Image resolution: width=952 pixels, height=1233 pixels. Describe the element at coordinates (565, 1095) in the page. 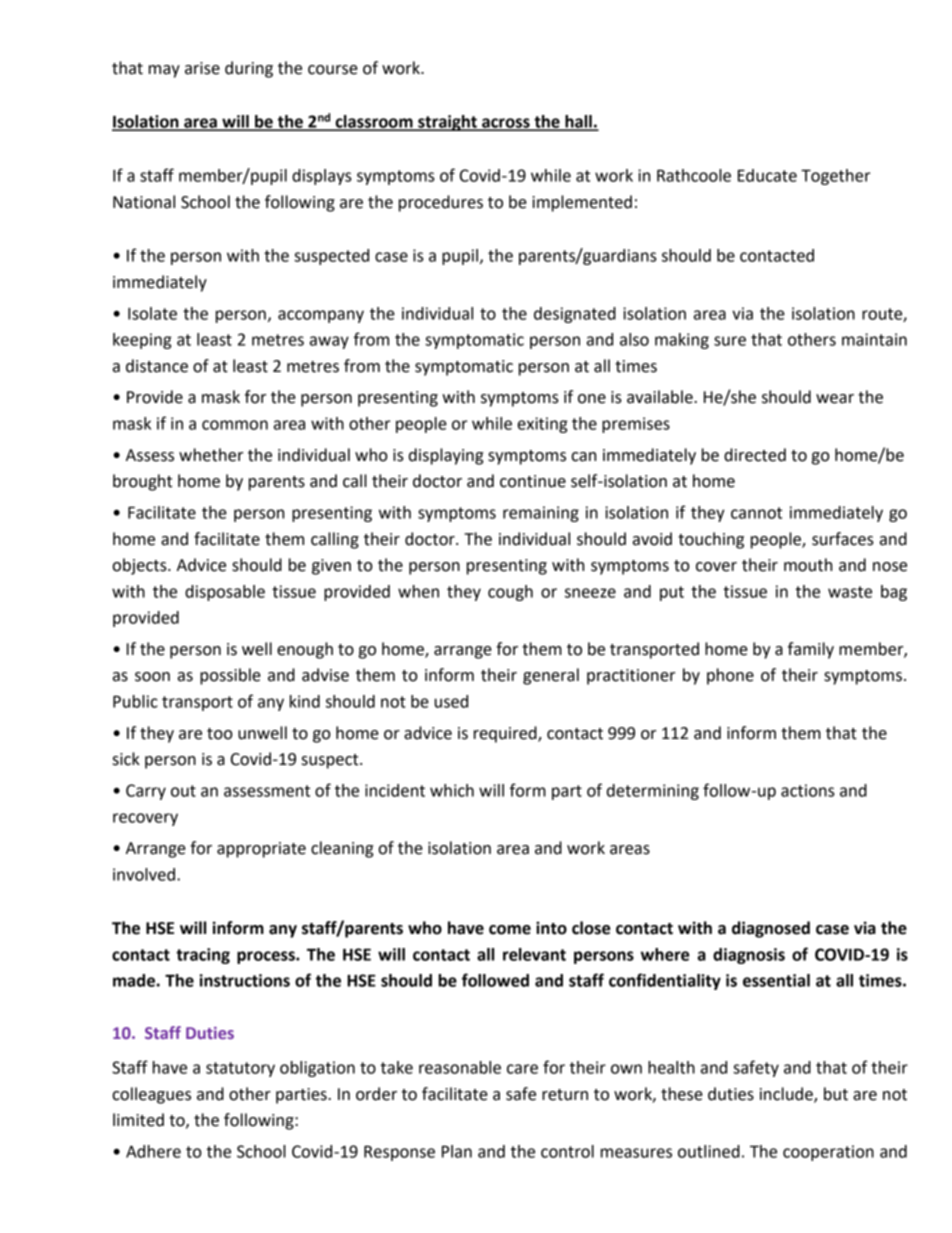

I see `return` at that location.
